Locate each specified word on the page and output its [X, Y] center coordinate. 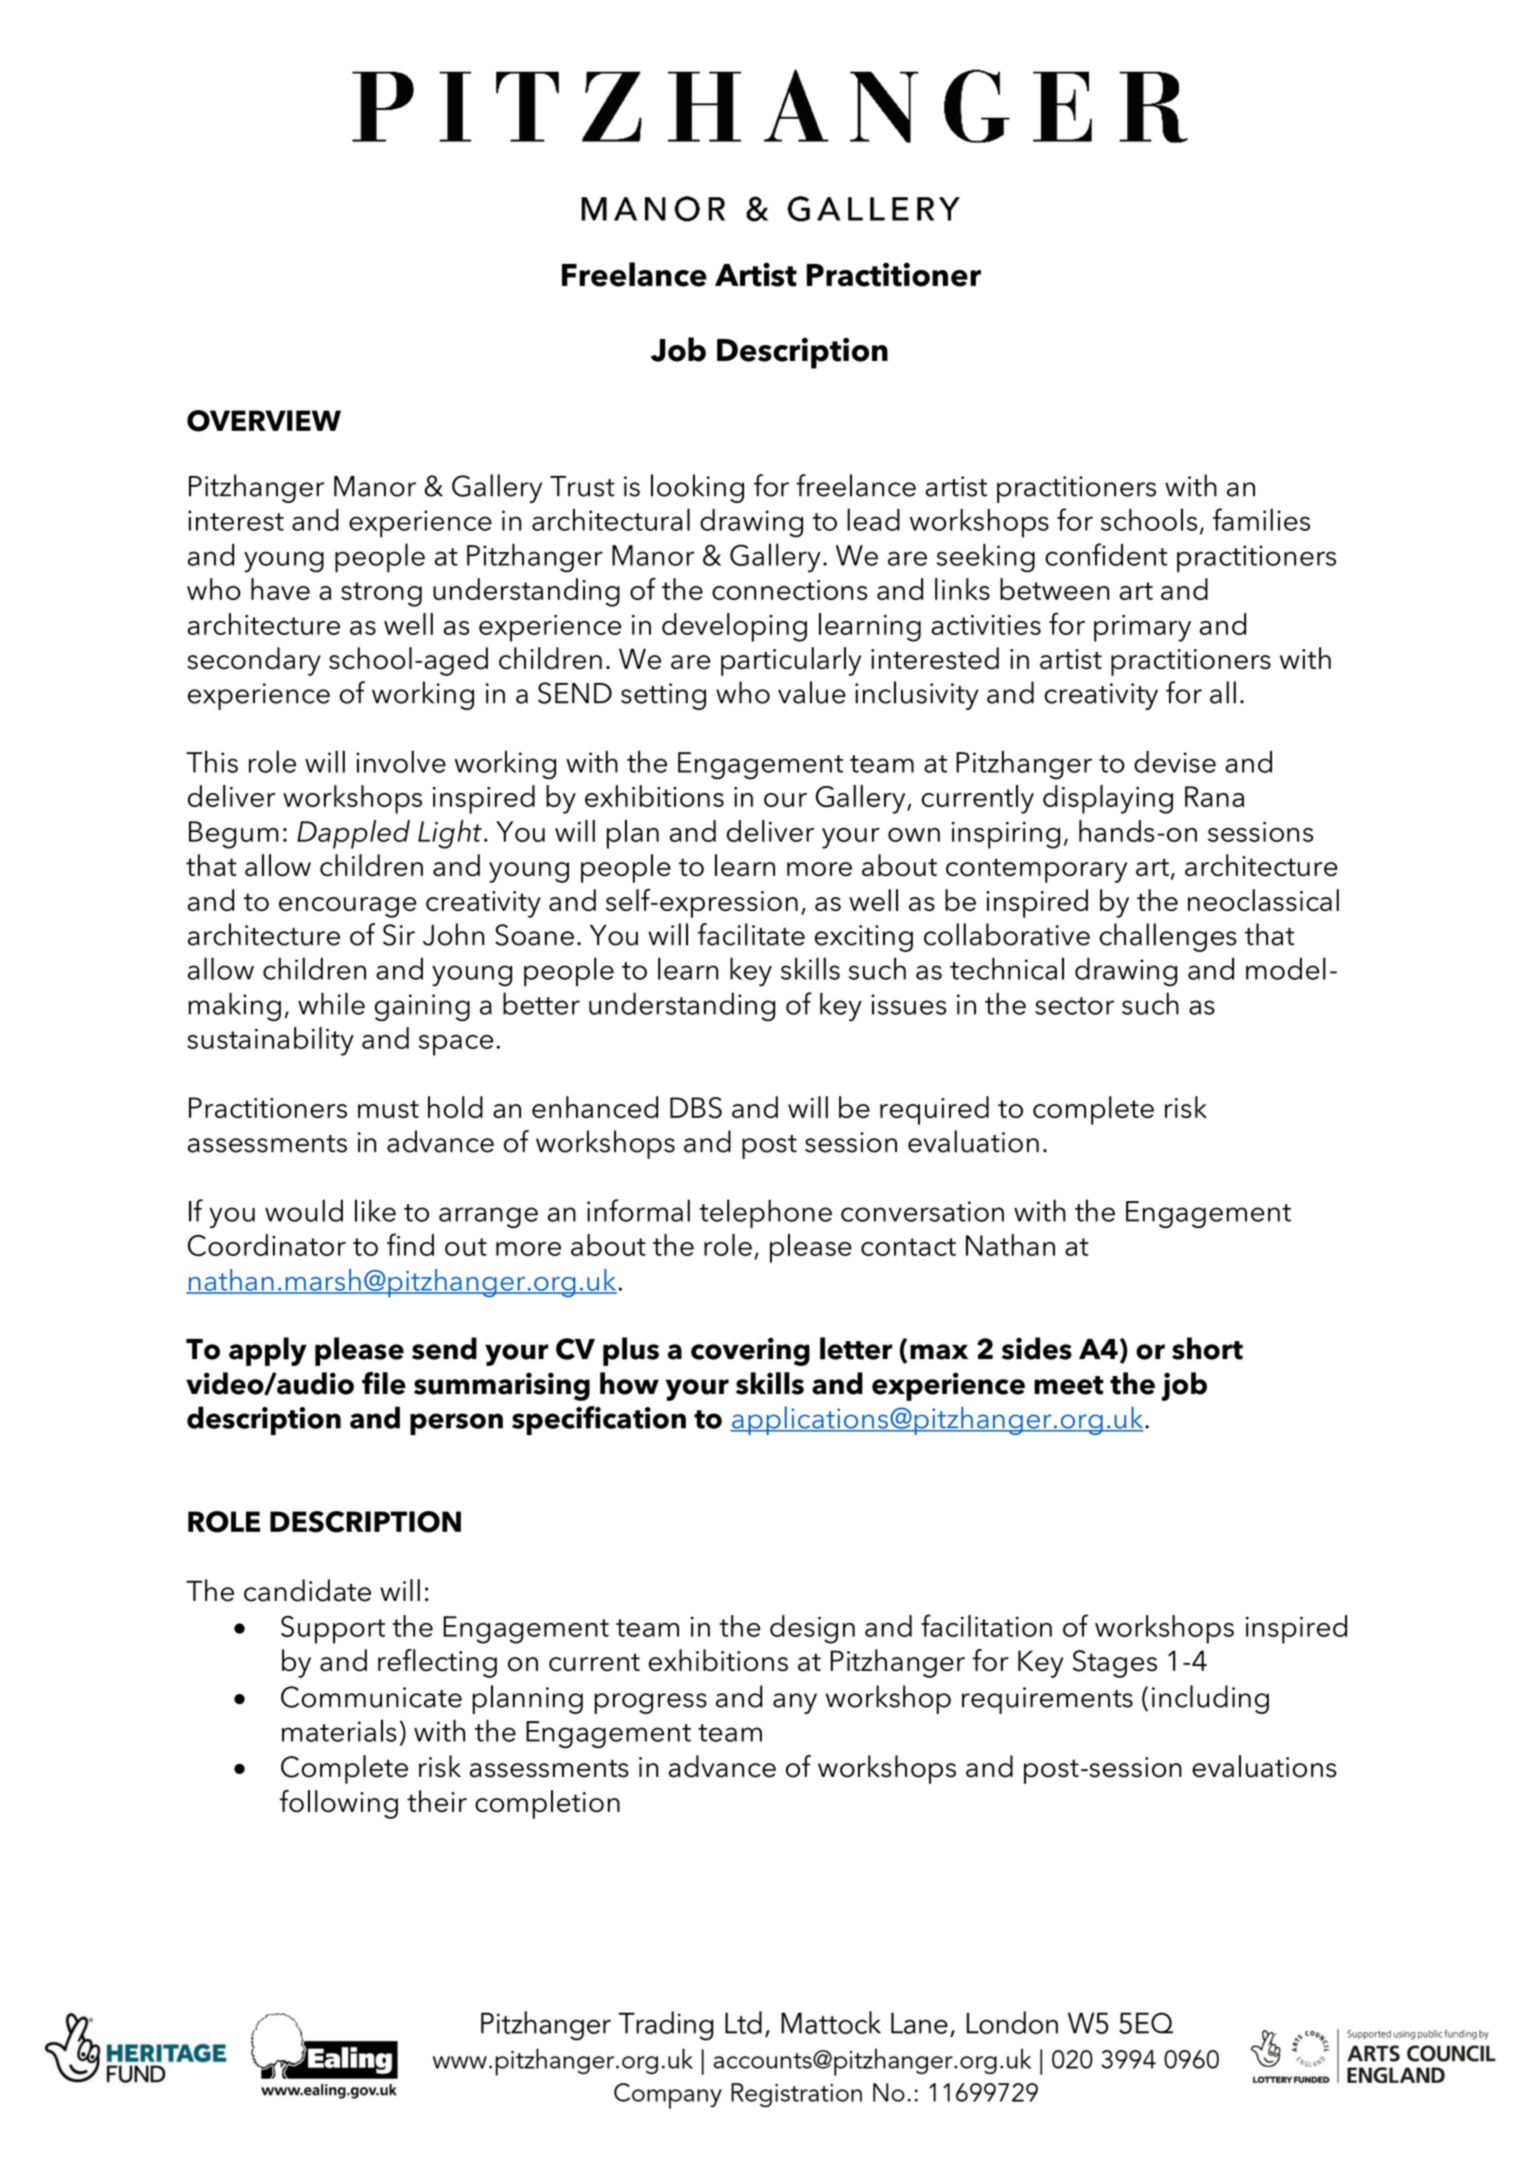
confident [1106, 554]
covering [750, 1351]
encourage [348, 907]
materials [339, 1730]
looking [697, 488]
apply [268, 1351]
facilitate [751, 934]
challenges [1168, 937]
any [795, 1703]
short [1207, 1348]
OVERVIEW [264, 421]
